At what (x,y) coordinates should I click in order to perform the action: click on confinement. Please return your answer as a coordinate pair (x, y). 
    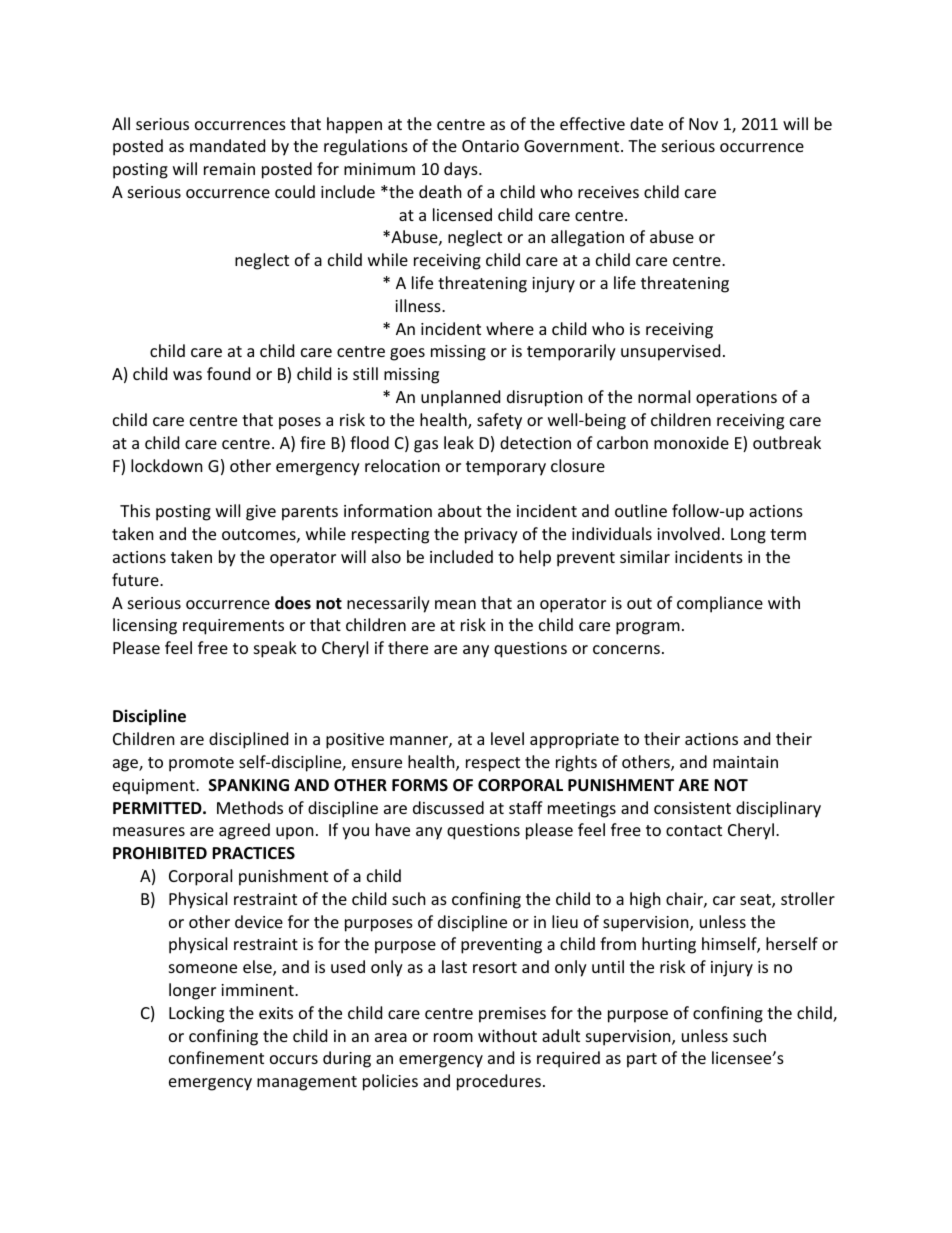
    Looking at the image, I should click on (216, 1057).
